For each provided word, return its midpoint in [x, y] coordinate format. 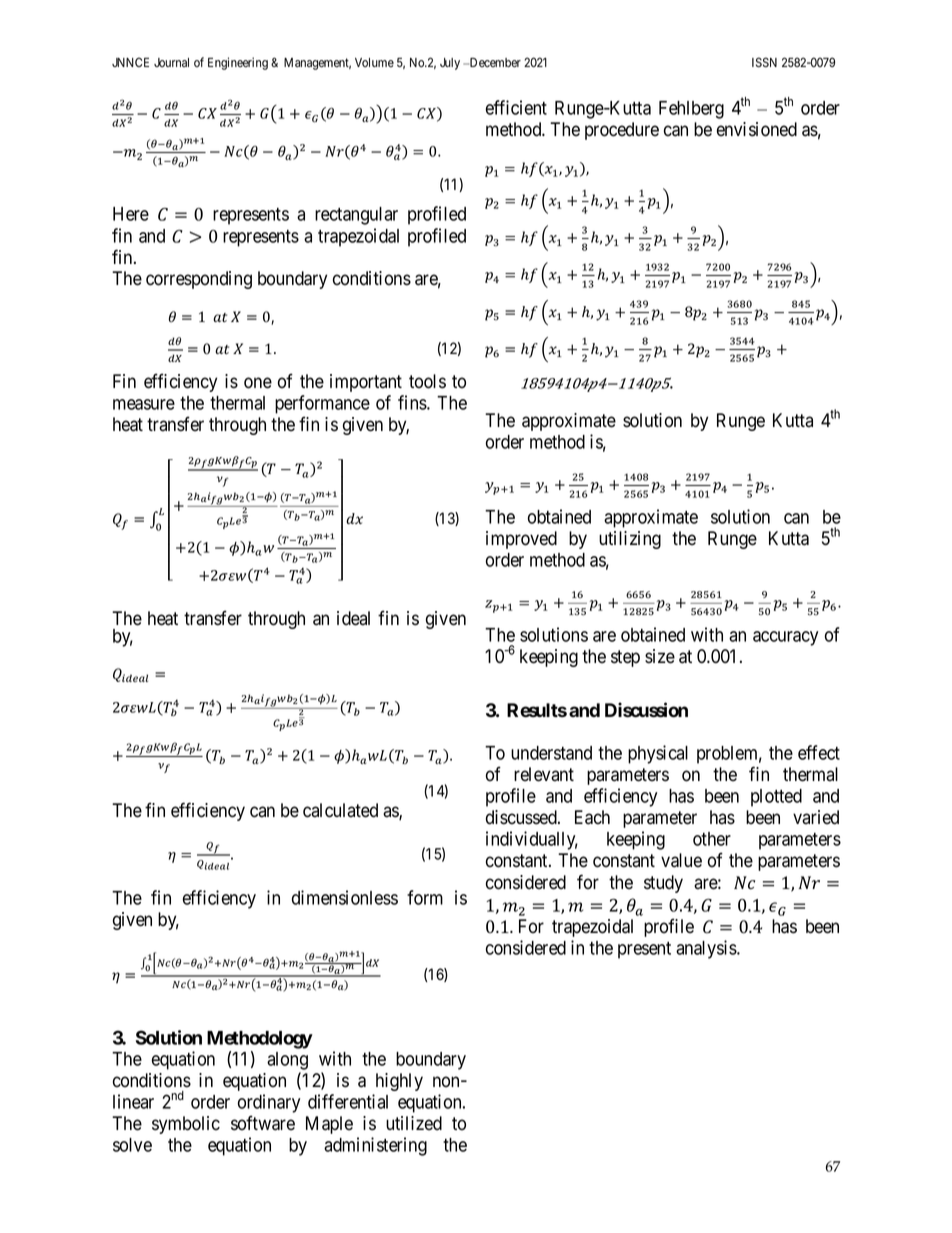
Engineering [238, 63]
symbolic [186, 1125]
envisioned [757, 129]
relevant [544, 774]
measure [144, 404]
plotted [776, 798]
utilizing [630, 540]
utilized [414, 1123]
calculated [340, 810]
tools [427, 381]
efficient [516, 107]
